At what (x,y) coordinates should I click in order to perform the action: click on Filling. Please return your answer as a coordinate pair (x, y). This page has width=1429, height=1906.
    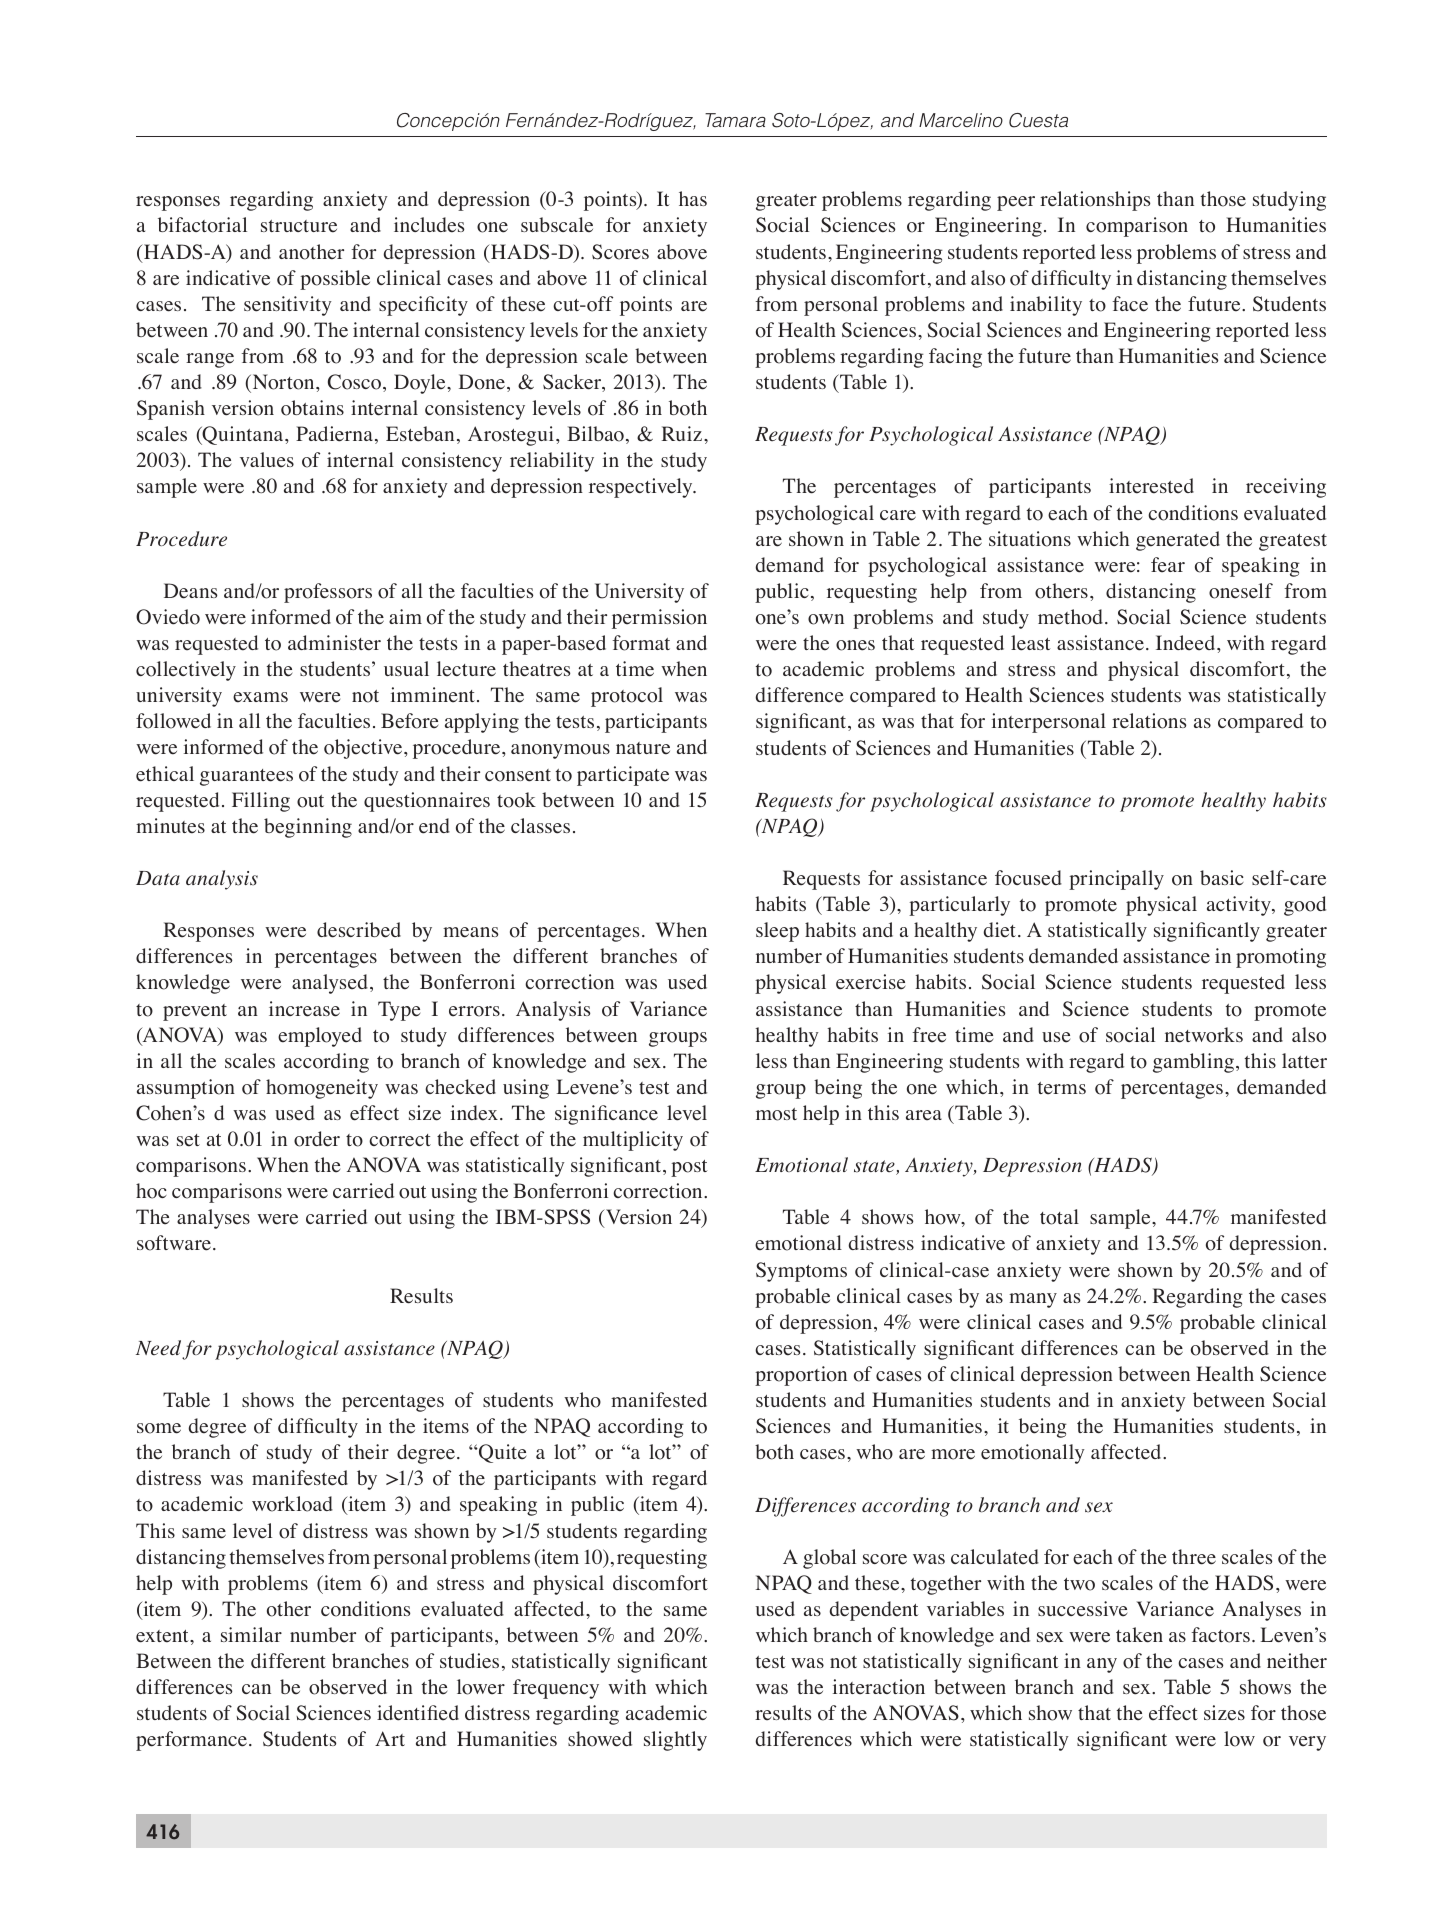
    Looking at the image, I should click on (261, 802).
